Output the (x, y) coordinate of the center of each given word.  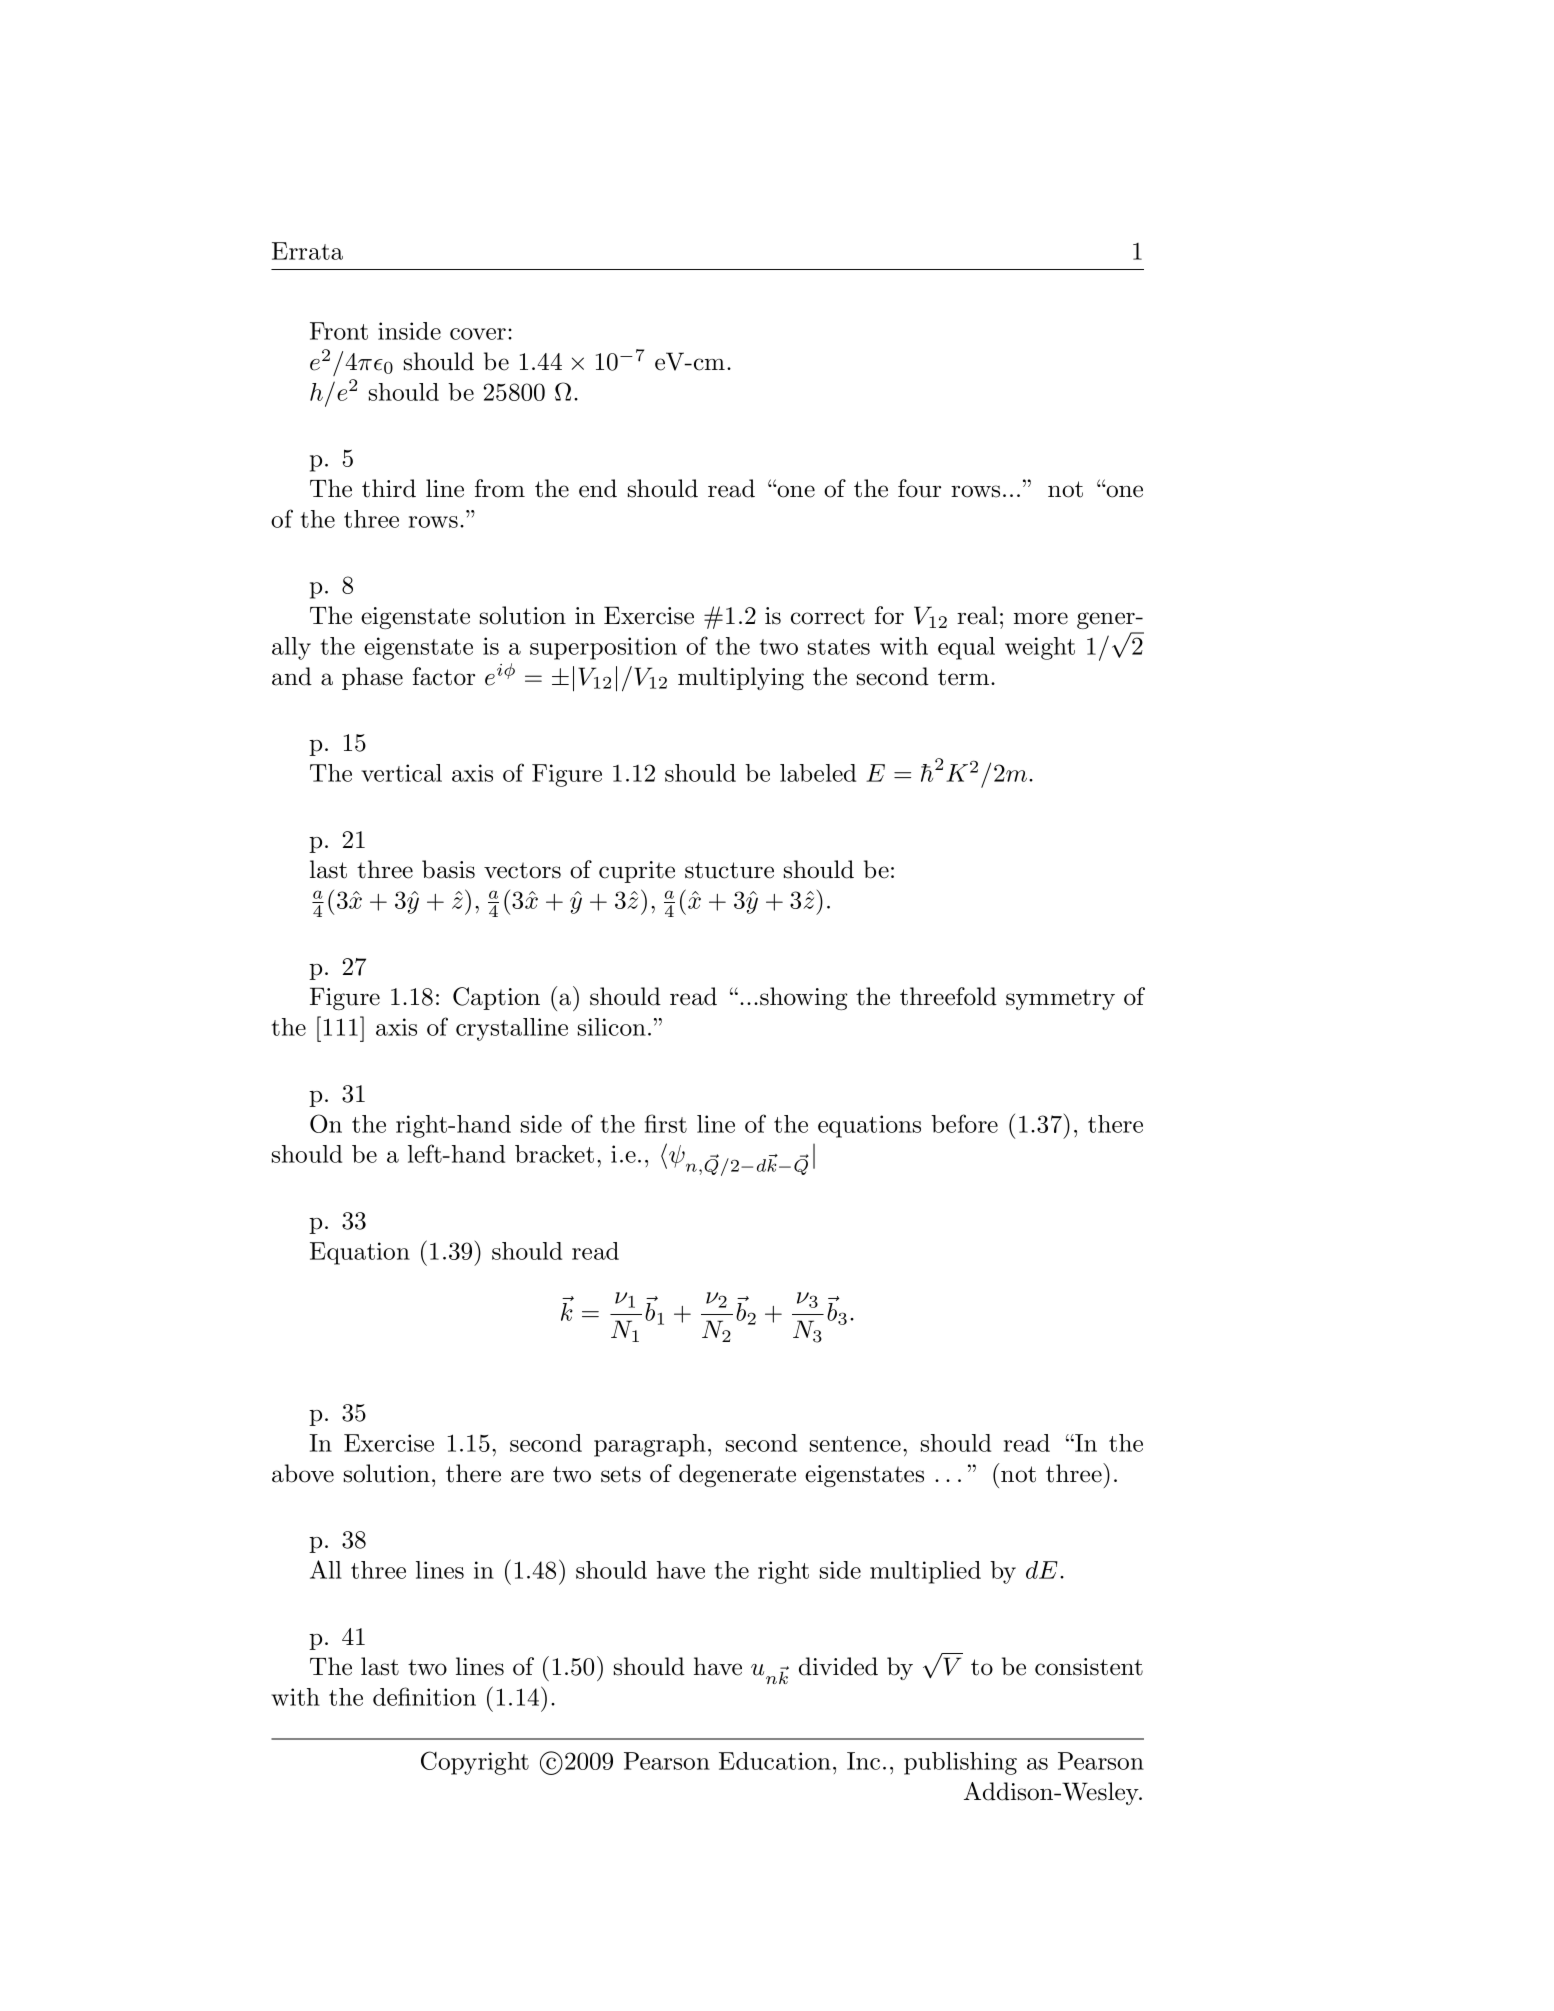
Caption (496, 998)
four (919, 488)
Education (775, 1761)
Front (339, 331)
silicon (612, 1027)
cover (478, 334)
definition (424, 1696)
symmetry (1060, 999)
